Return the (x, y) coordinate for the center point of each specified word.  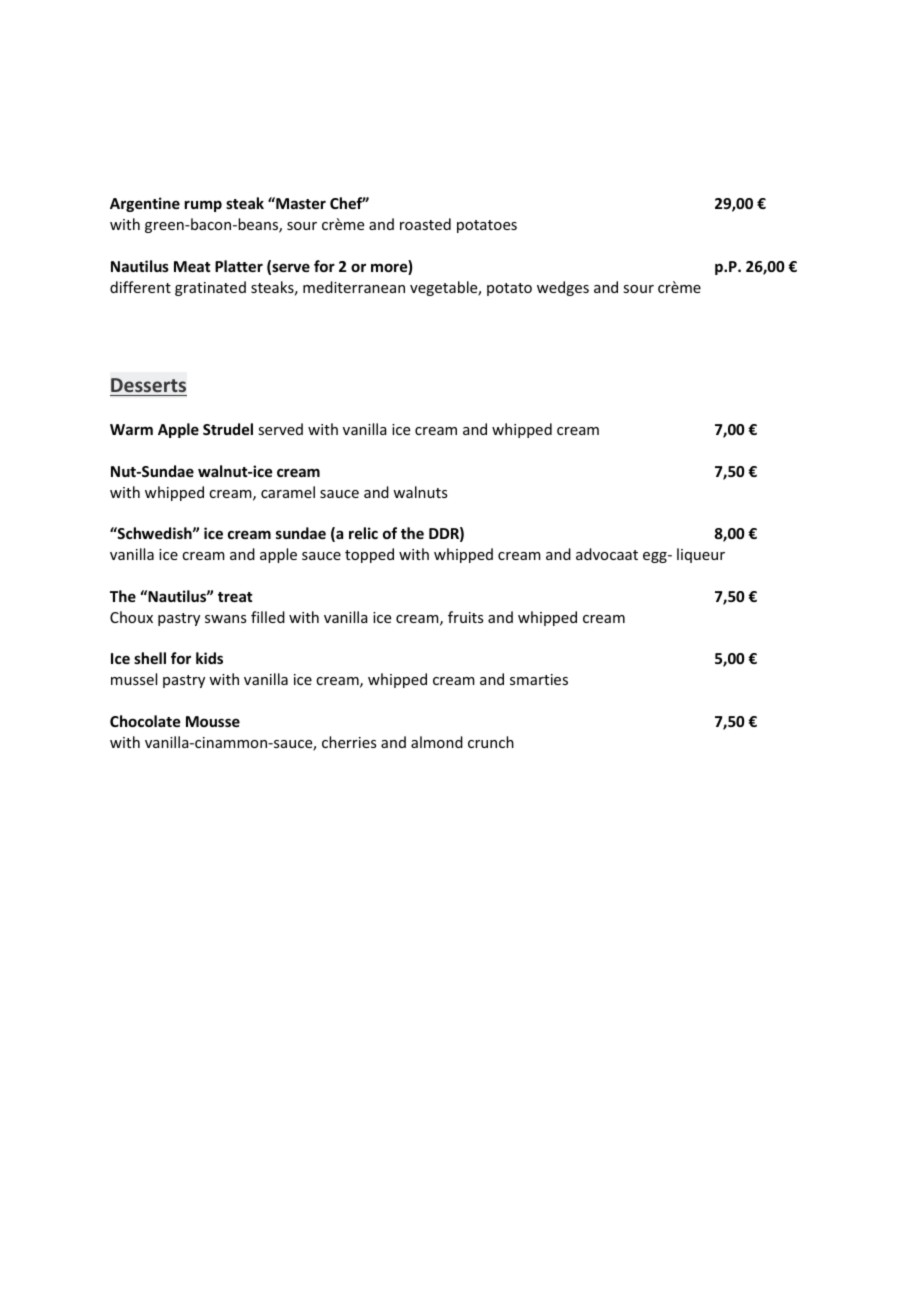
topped (369, 555)
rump (203, 206)
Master (300, 203)
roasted (425, 224)
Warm (131, 429)
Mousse (213, 721)
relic (363, 533)
